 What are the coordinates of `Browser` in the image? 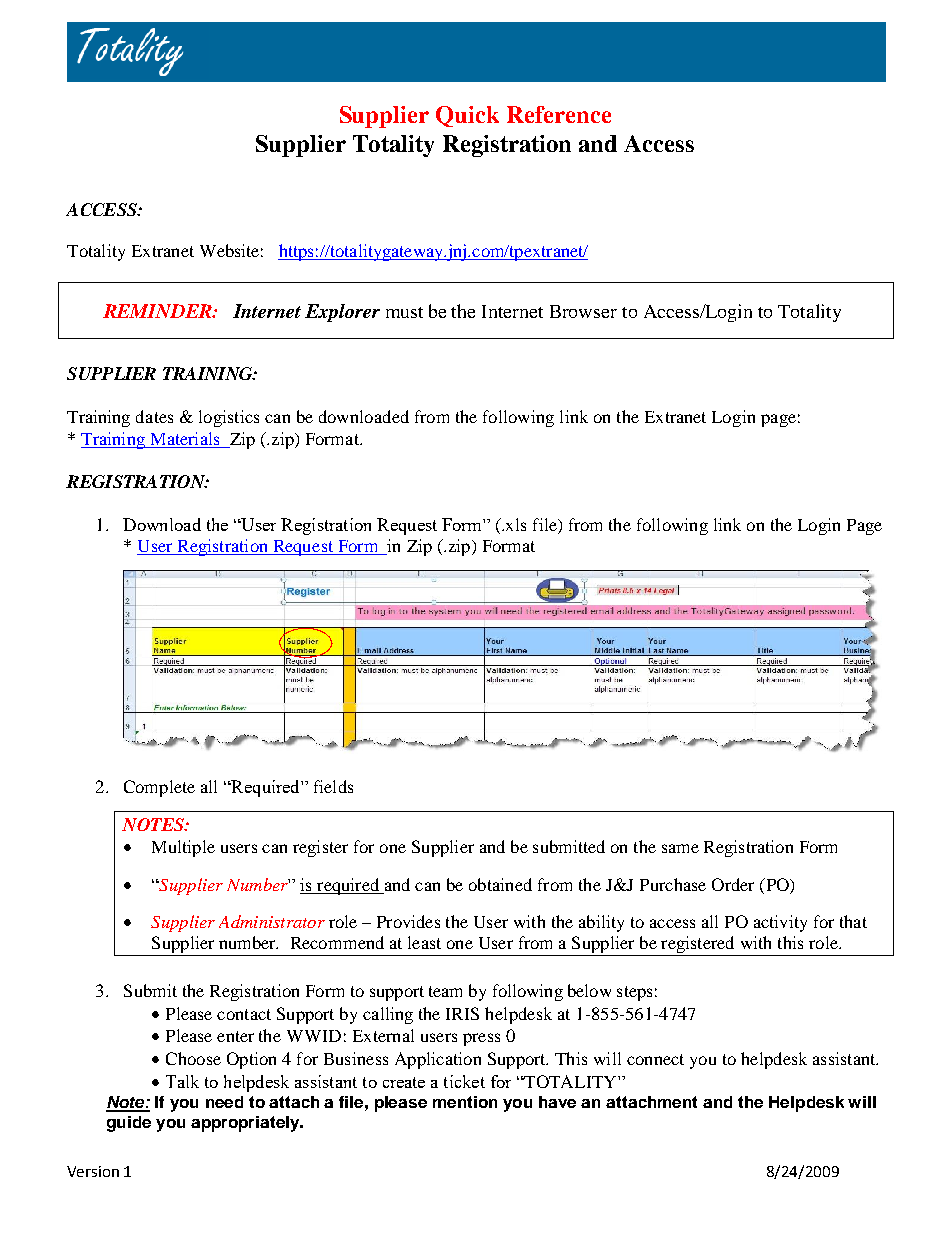 It's located at (583, 311).
